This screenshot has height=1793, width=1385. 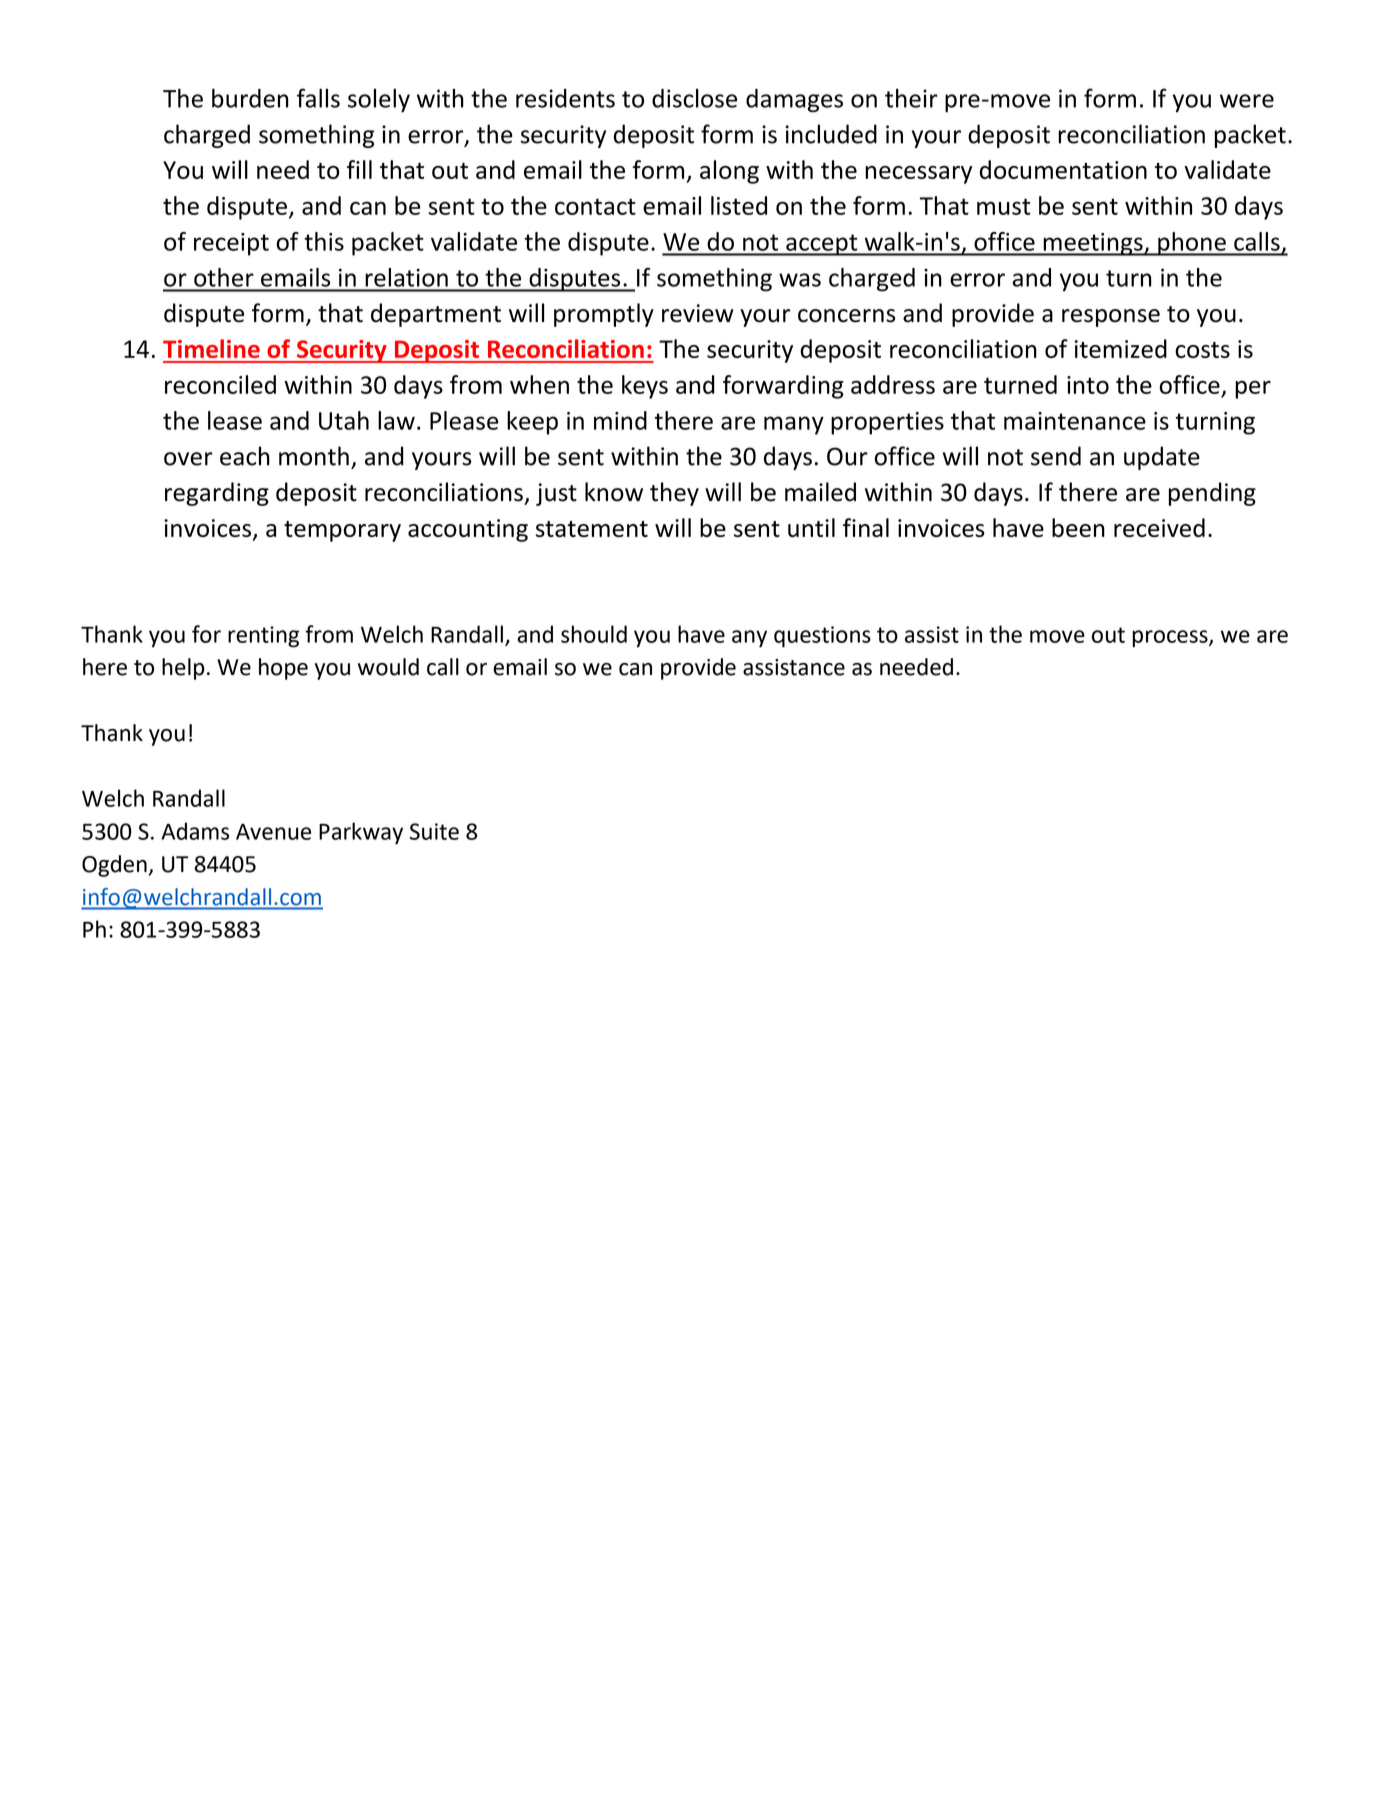 I want to click on update, so click(x=1162, y=458).
